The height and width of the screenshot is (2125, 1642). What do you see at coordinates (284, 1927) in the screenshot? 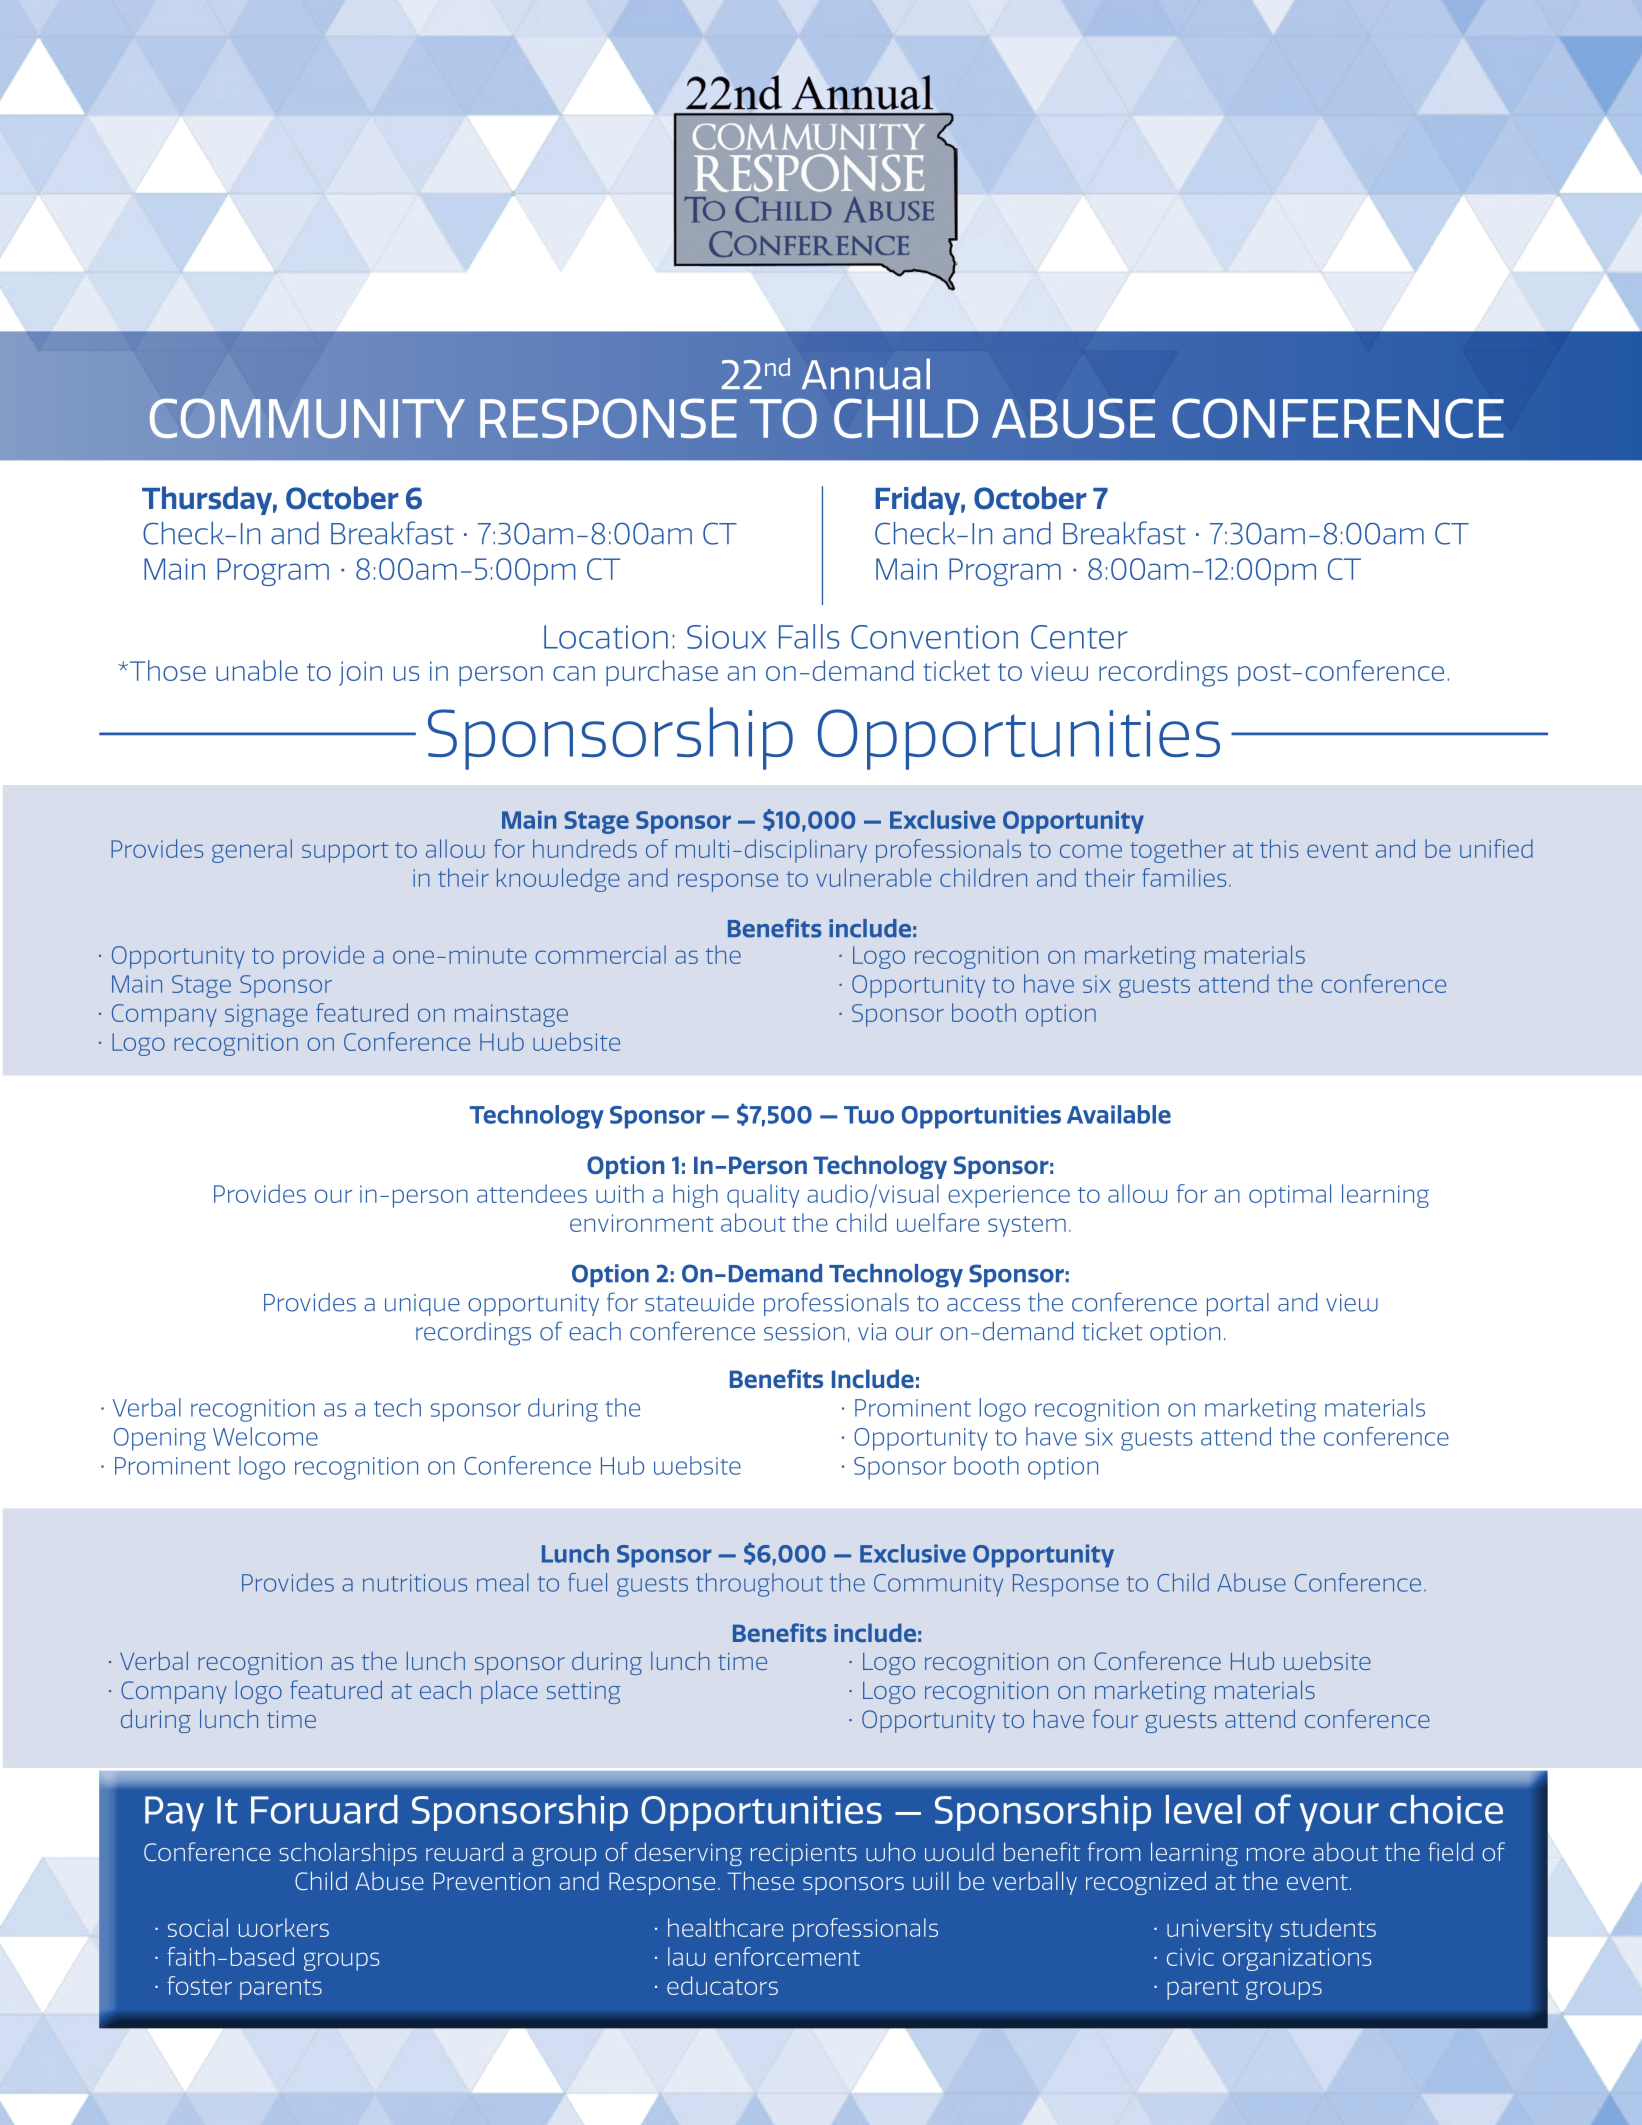
I see `workers` at bounding box center [284, 1927].
